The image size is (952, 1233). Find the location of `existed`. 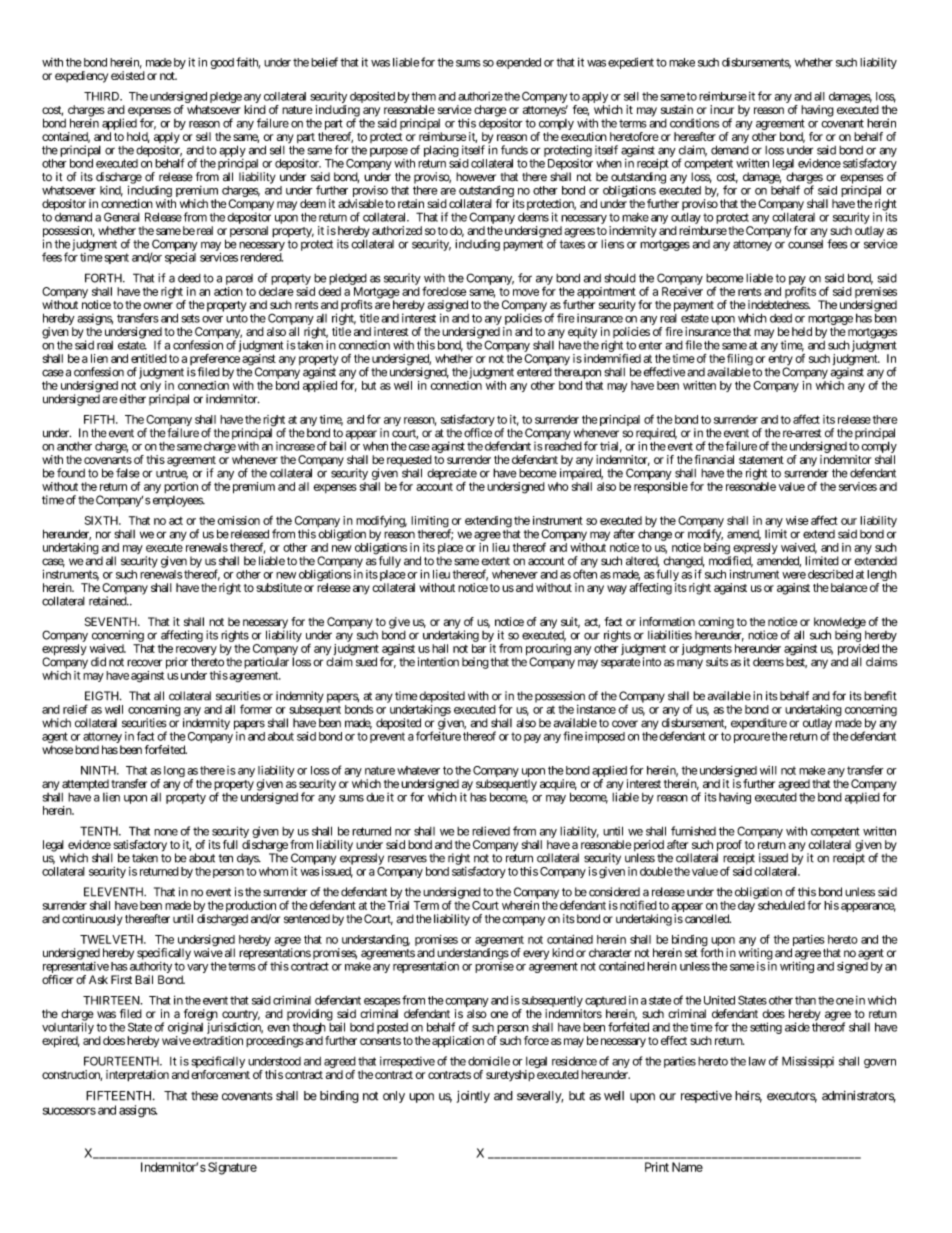

existed is located at coordinates (128, 75).
